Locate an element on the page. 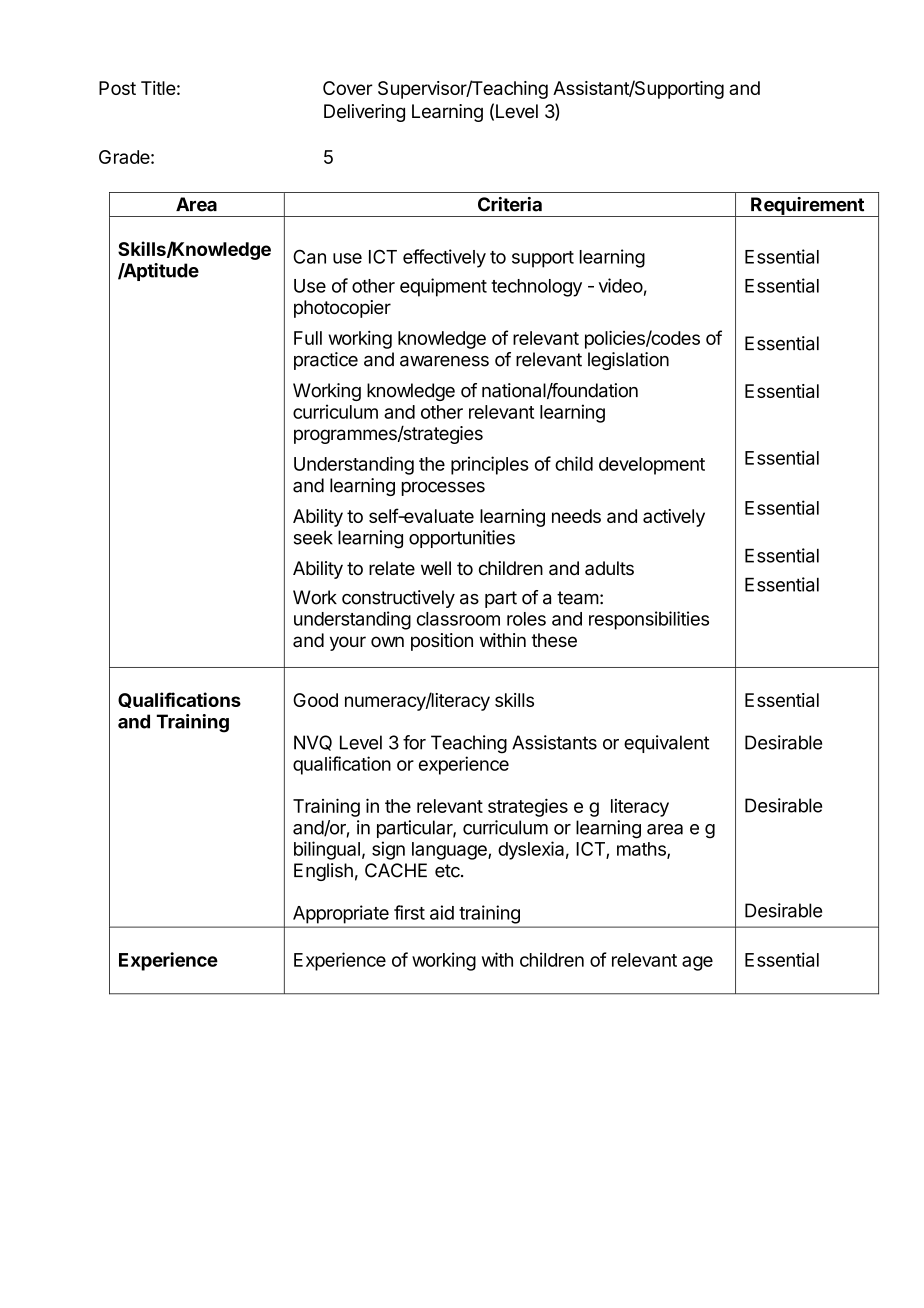  Good is located at coordinates (315, 700).
